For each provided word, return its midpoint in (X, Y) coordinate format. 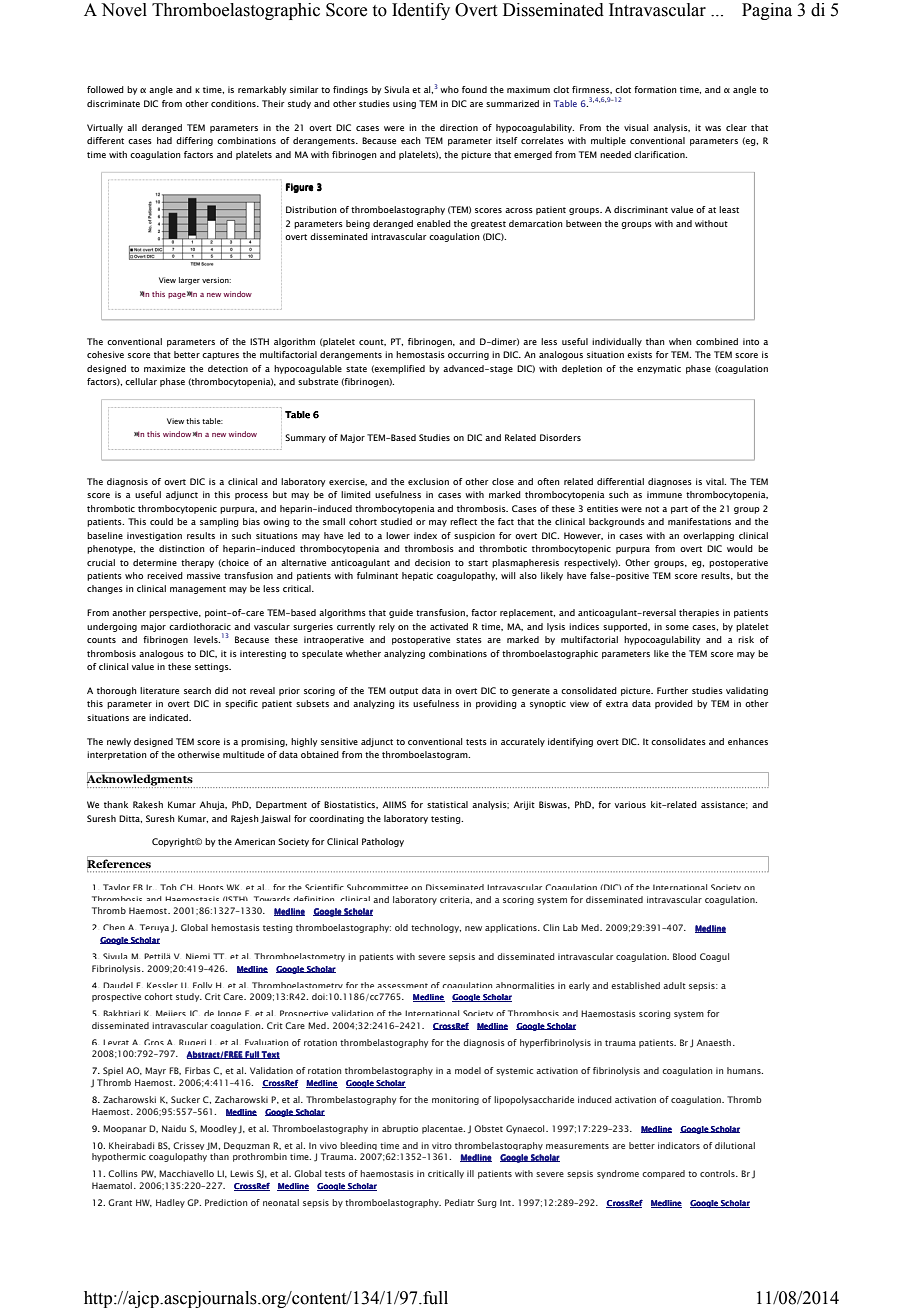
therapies (699, 613)
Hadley (170, 1203)
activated (449, 626)
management (198, 590)
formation (655, 89)
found (474, 89)
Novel (124, 10)
